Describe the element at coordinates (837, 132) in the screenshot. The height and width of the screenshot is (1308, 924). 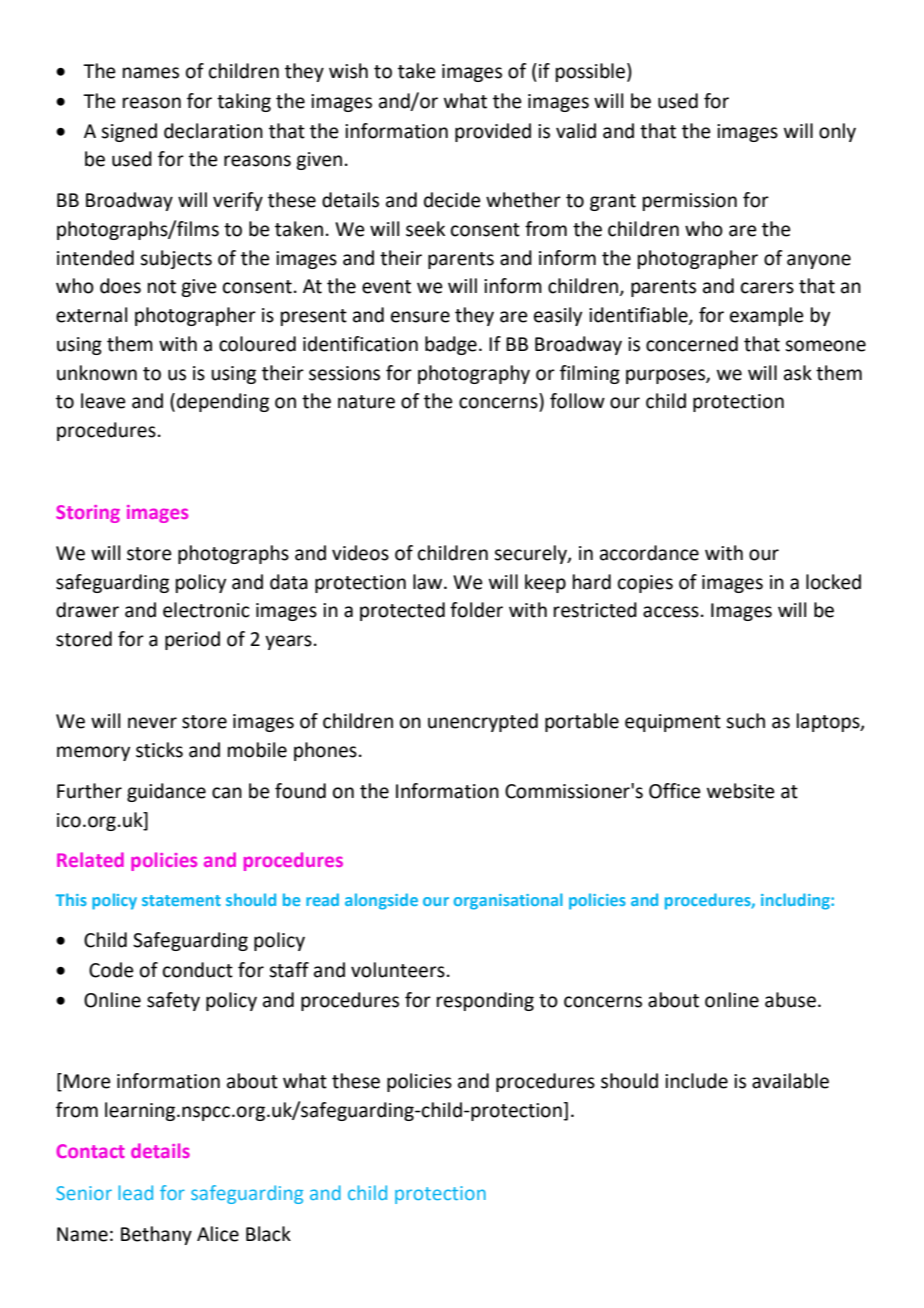
I see `only` at that location.
